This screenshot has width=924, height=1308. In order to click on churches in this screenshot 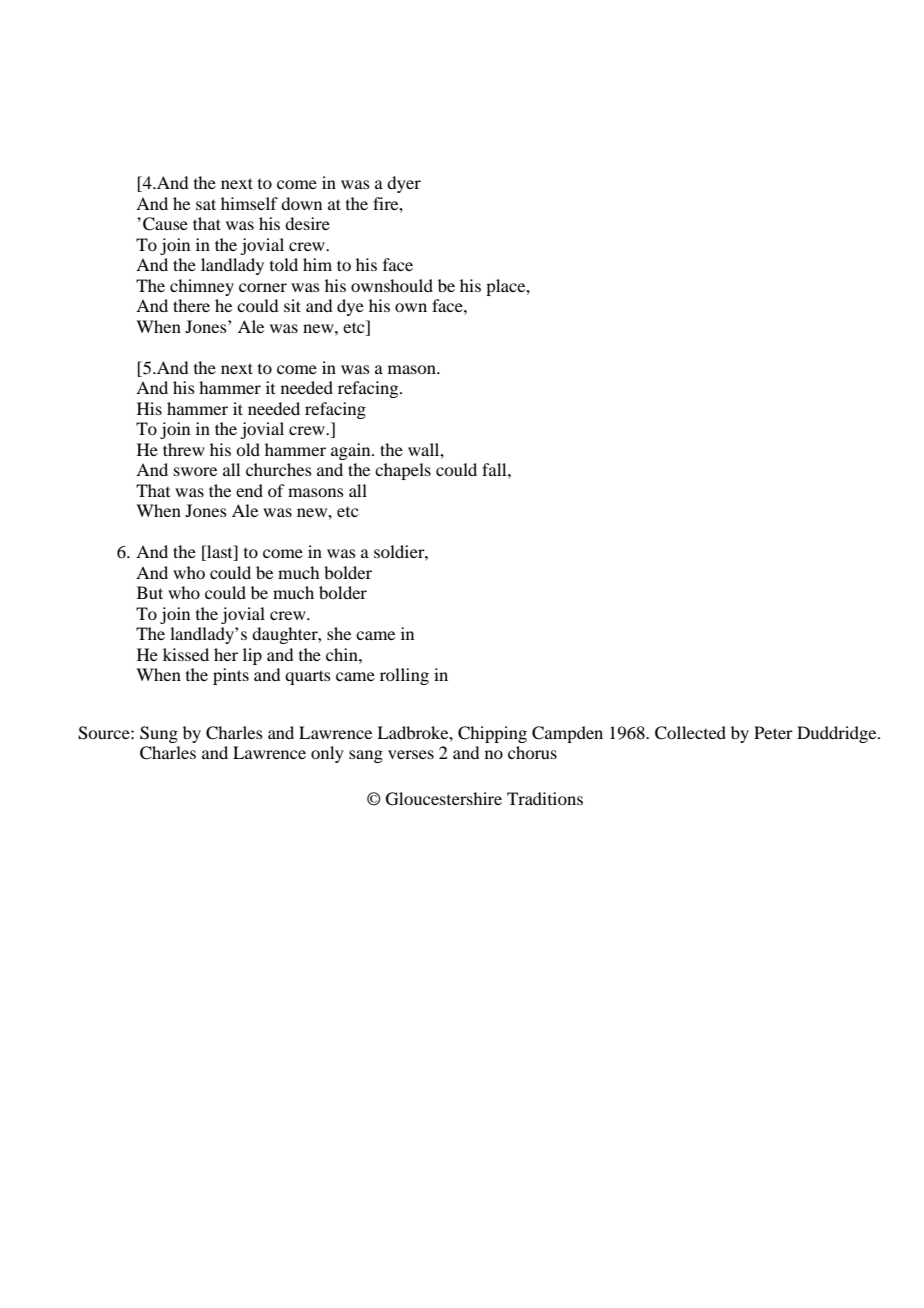, I will do `click(279, 469)`.
